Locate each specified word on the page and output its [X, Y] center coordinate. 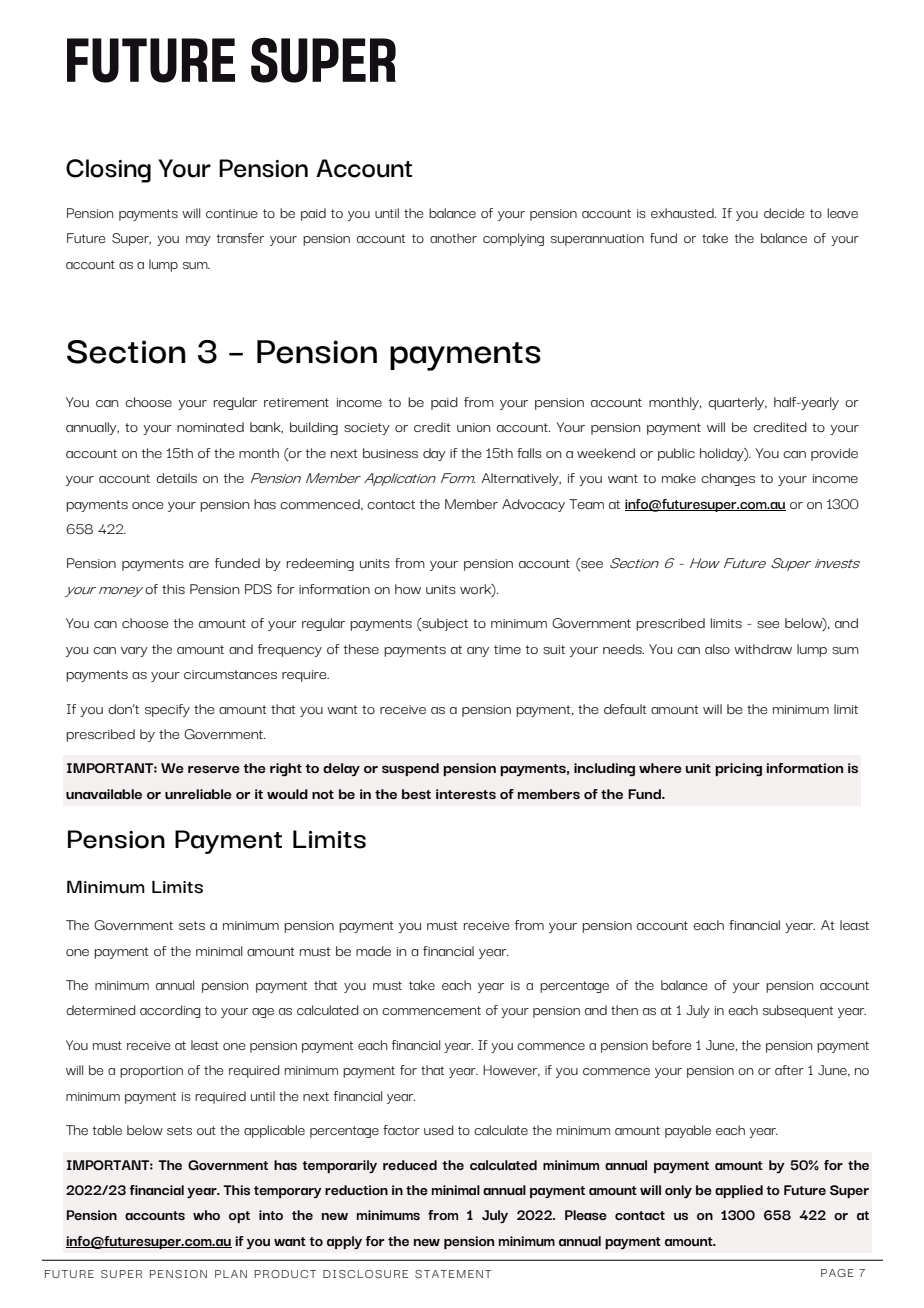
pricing [738, 769]
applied [739, 1191]
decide [784, 213]
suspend [410, 769]
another [453, 238]
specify [167, 710]
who [206, 1215]
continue [232, 213]
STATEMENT [453, 1274]
